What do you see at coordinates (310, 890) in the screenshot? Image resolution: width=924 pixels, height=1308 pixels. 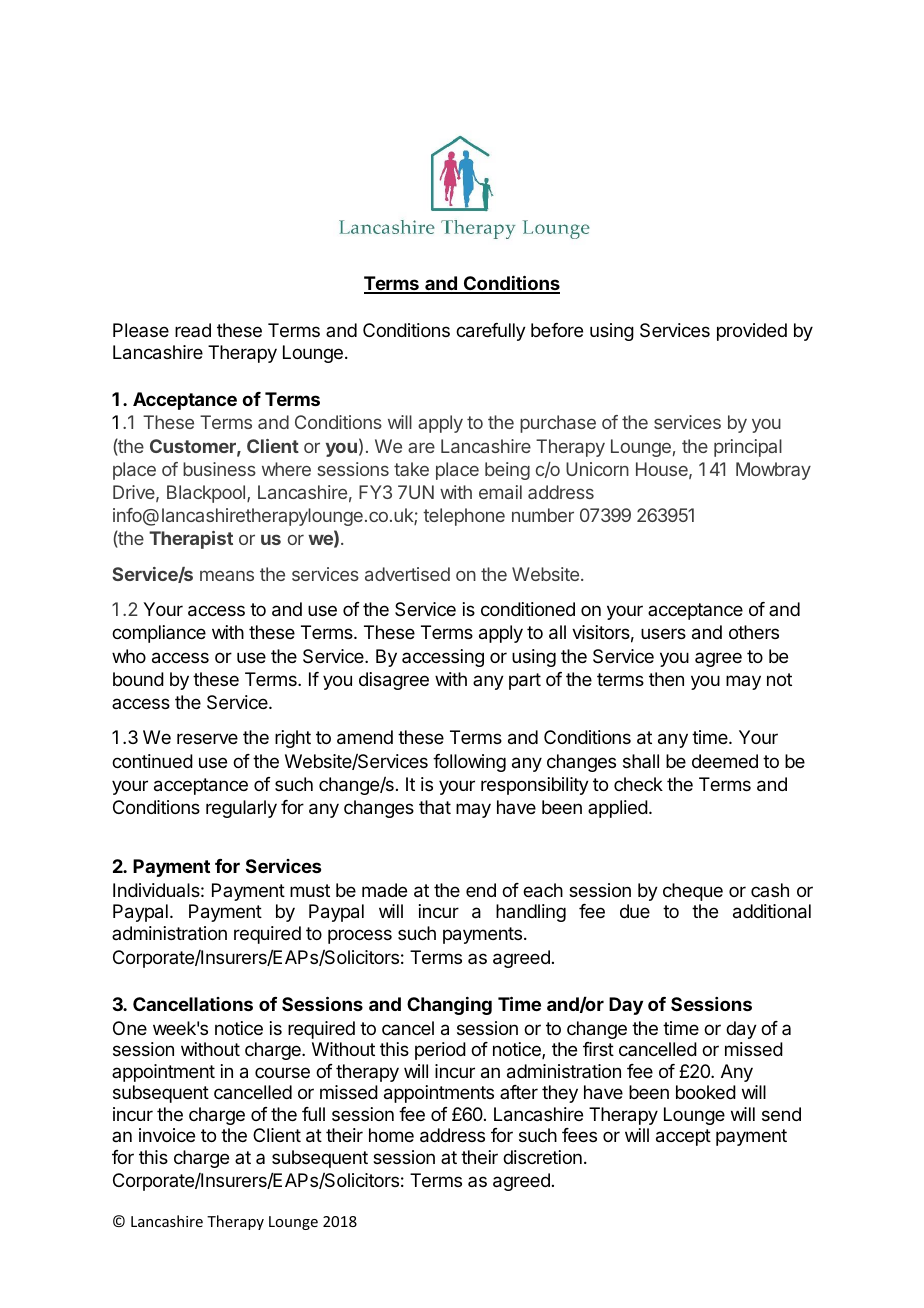 I see `must` at bounding box center [310, 890].
